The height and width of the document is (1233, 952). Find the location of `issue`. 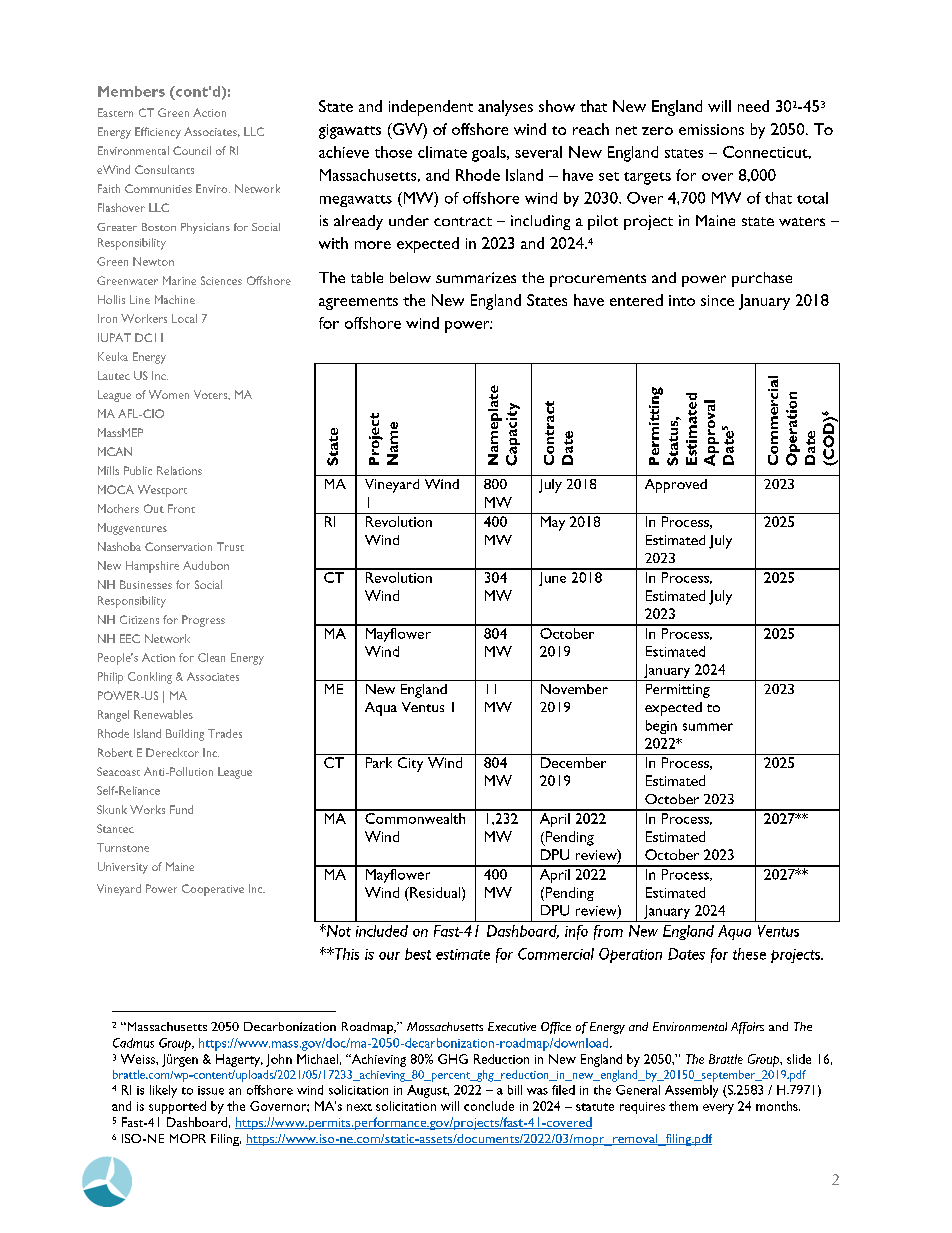

issue is located at coordinates (211, 1090).
